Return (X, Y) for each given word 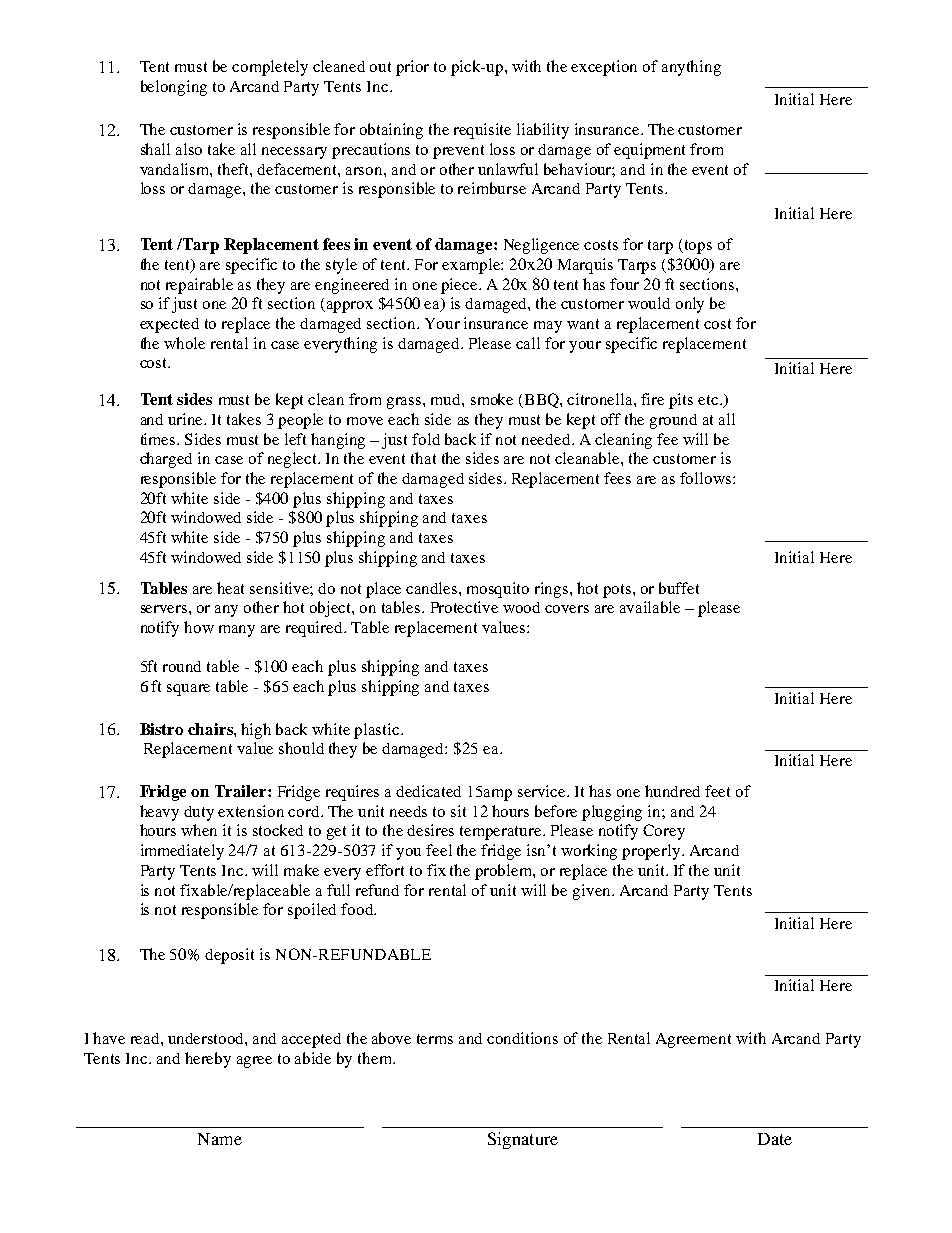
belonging (174, 88)
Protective (464, 607)
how (199, 627)
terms (435, 1039)
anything (691, 68)
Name (220, 1139)
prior (412, 68)
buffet (679, 588)
